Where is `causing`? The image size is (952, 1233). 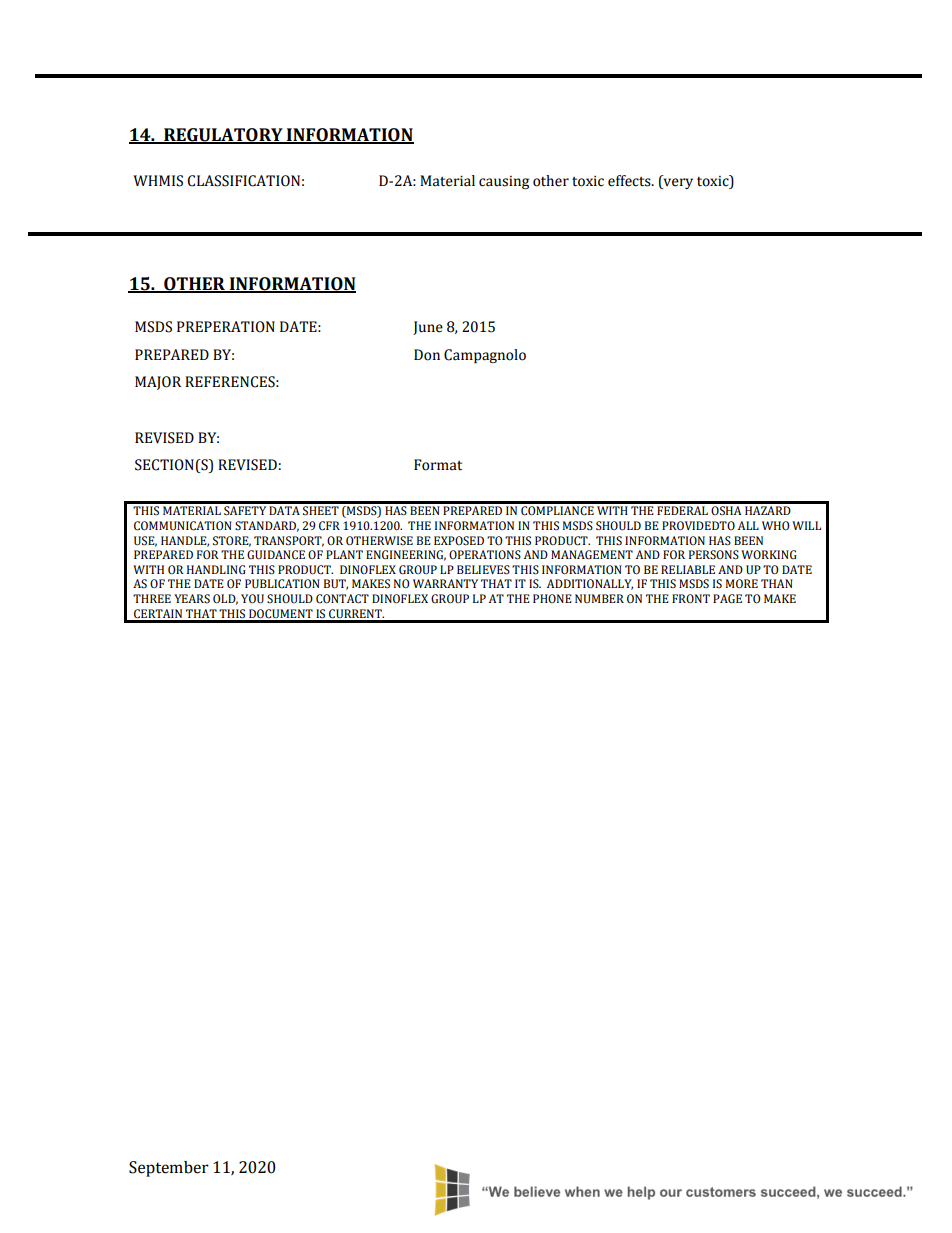 causing is located at coordinates (504, 182).
